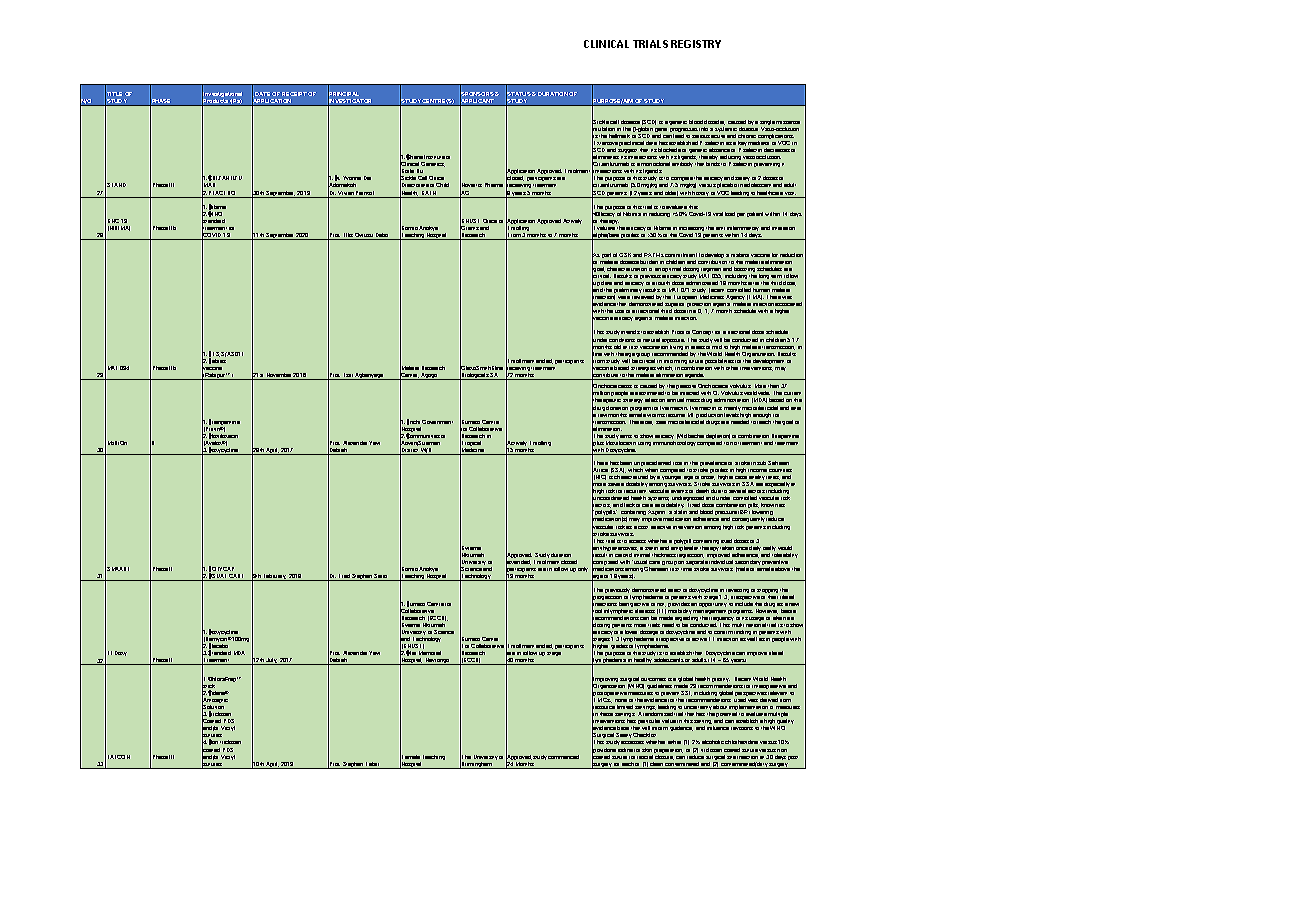  I want to click on Fred, so click(344, 577).
